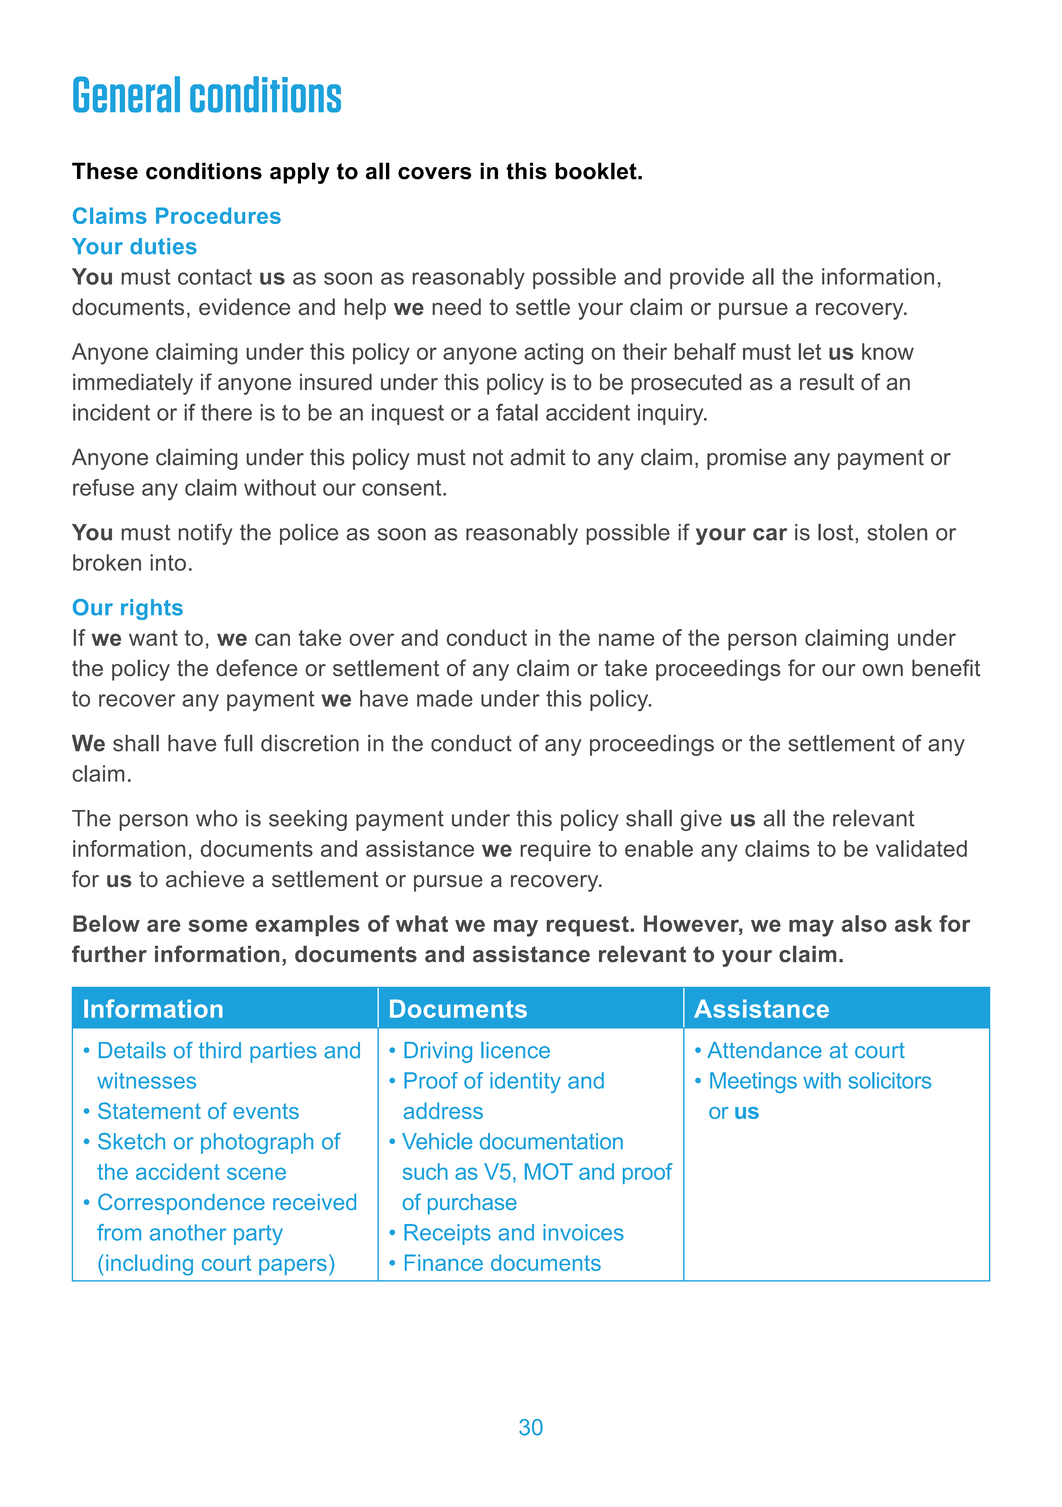  What do you see at coordinates (597, 171) in the image?
I see `booklet` at bounding box center [597, 171].
